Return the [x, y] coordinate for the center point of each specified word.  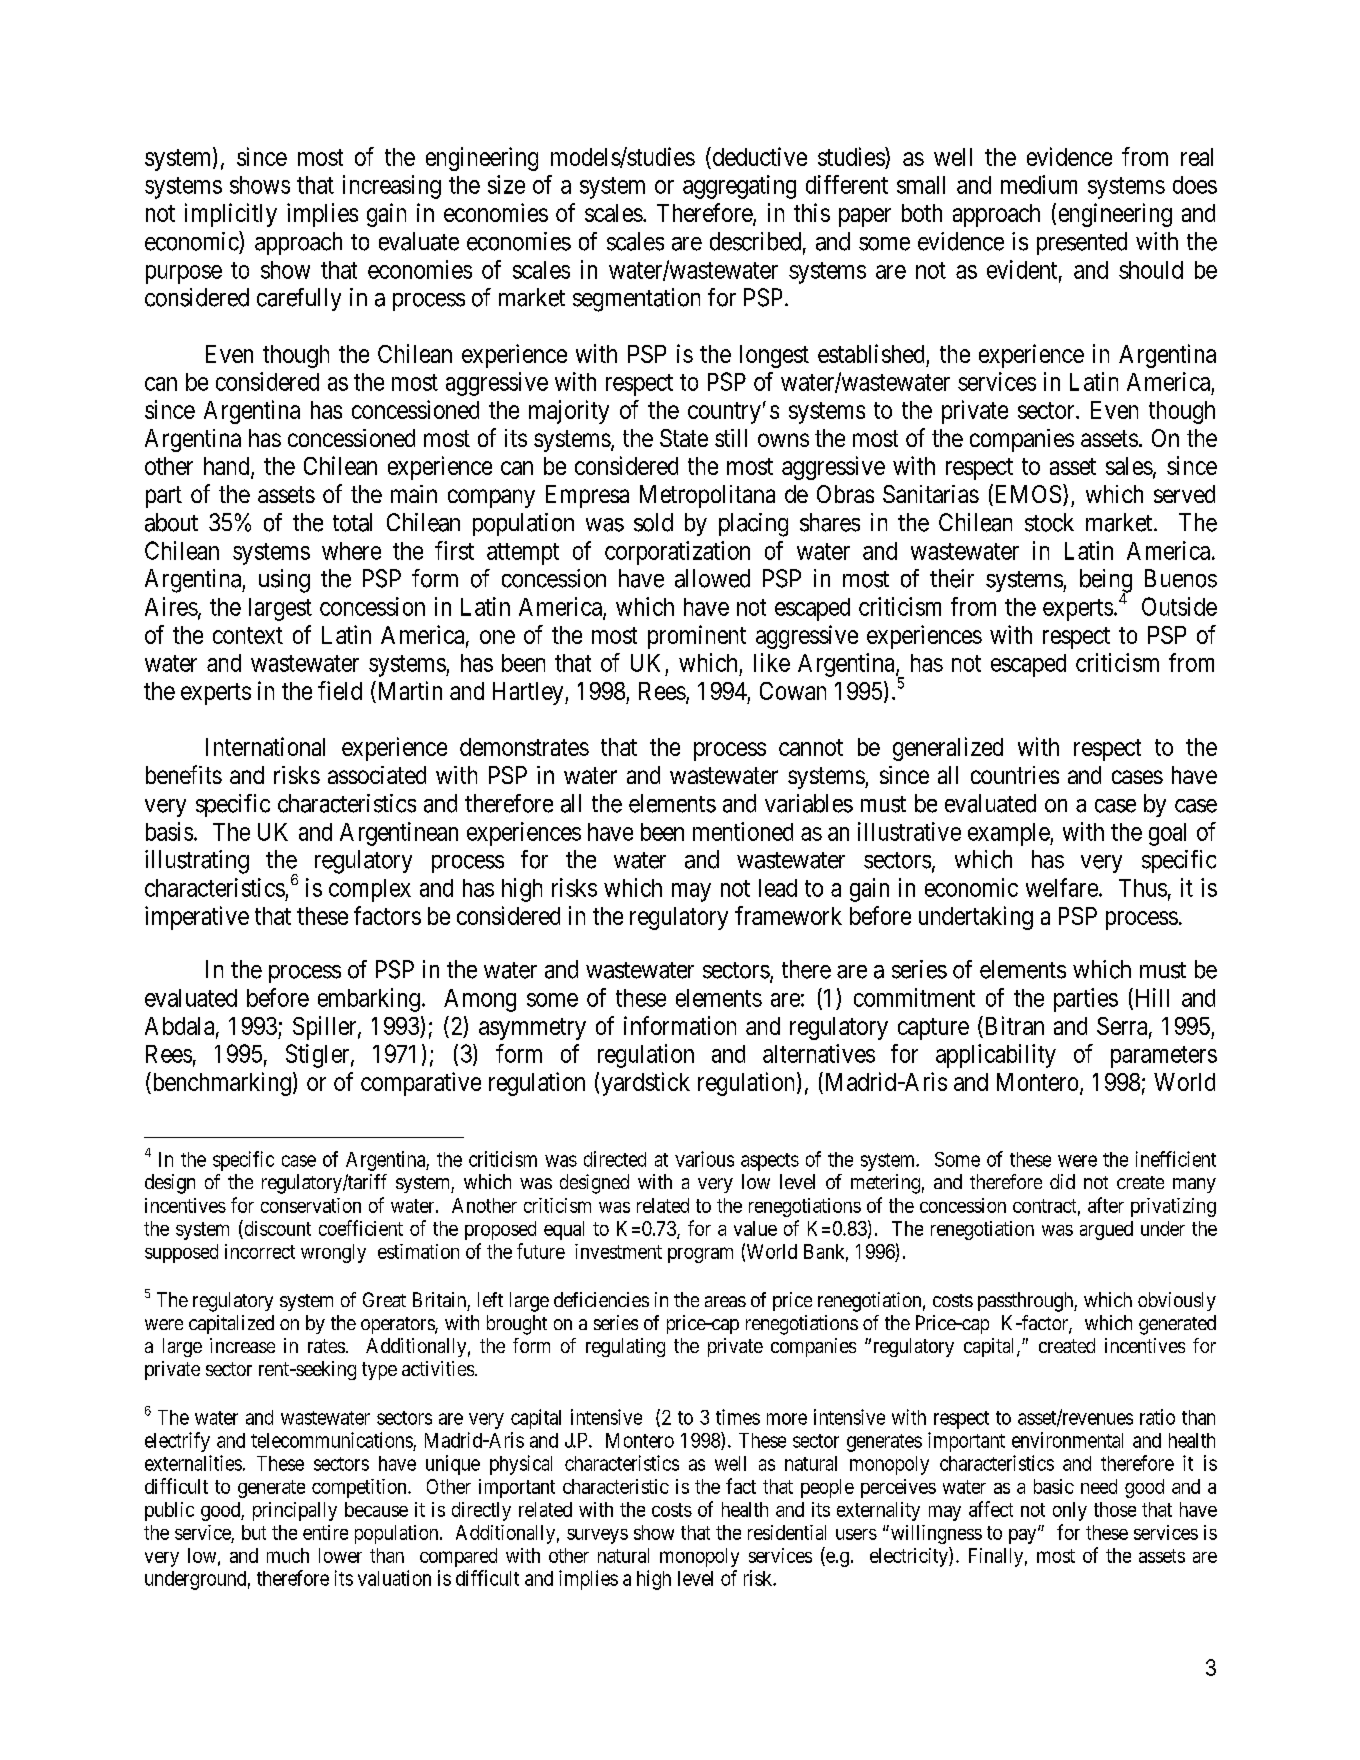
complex [370, 890]
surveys [597, 1536]
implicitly [231, 215]
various [704, 1159]
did [1062, 1181]
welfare [1062, 887]
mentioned [743, 831]
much [288, 1555]
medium [1039, 184]
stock [1049, 522]
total [352, 522]
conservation [311, 1205]
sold [653, 522]
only [1070, 1511]
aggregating [739, 187]
